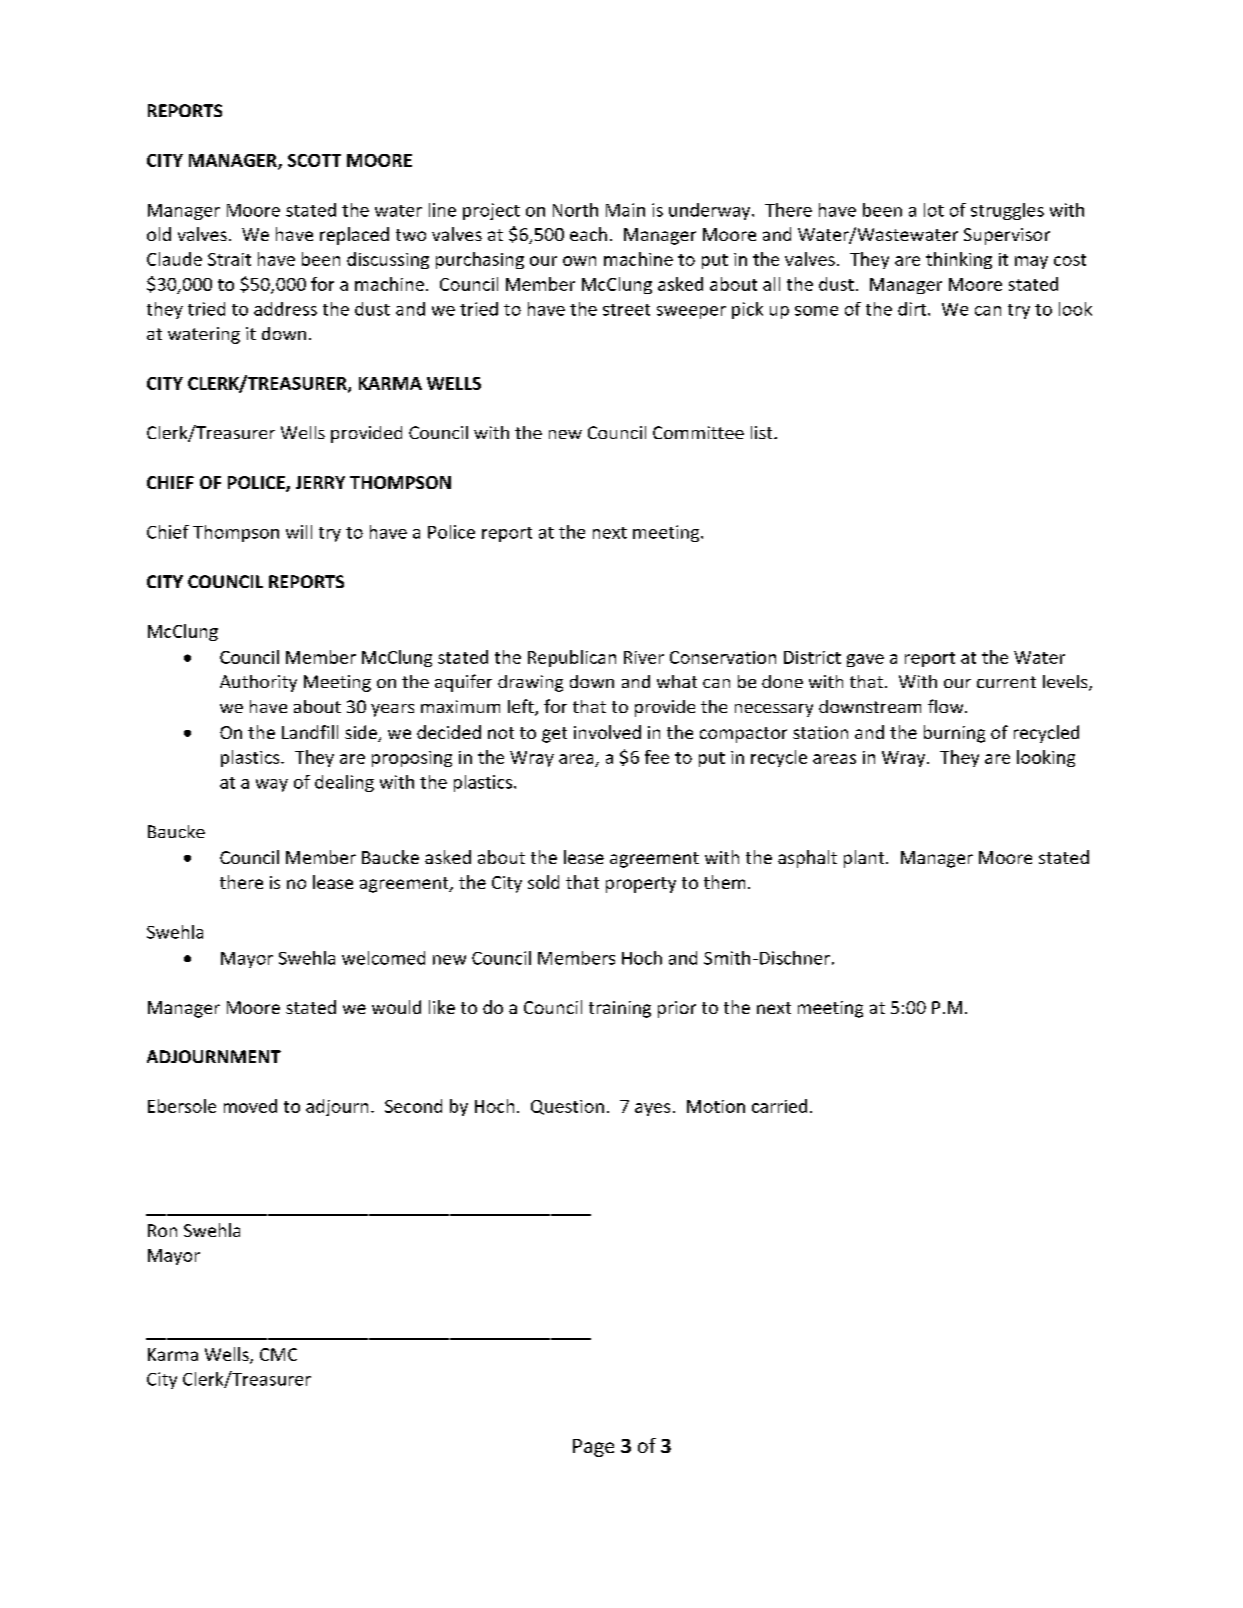 Image resolution: width=1243 pixels, height=1608 pixels. Describe the element at coordinates (620, 1009) in the screenshot. I see `training` at that location.
